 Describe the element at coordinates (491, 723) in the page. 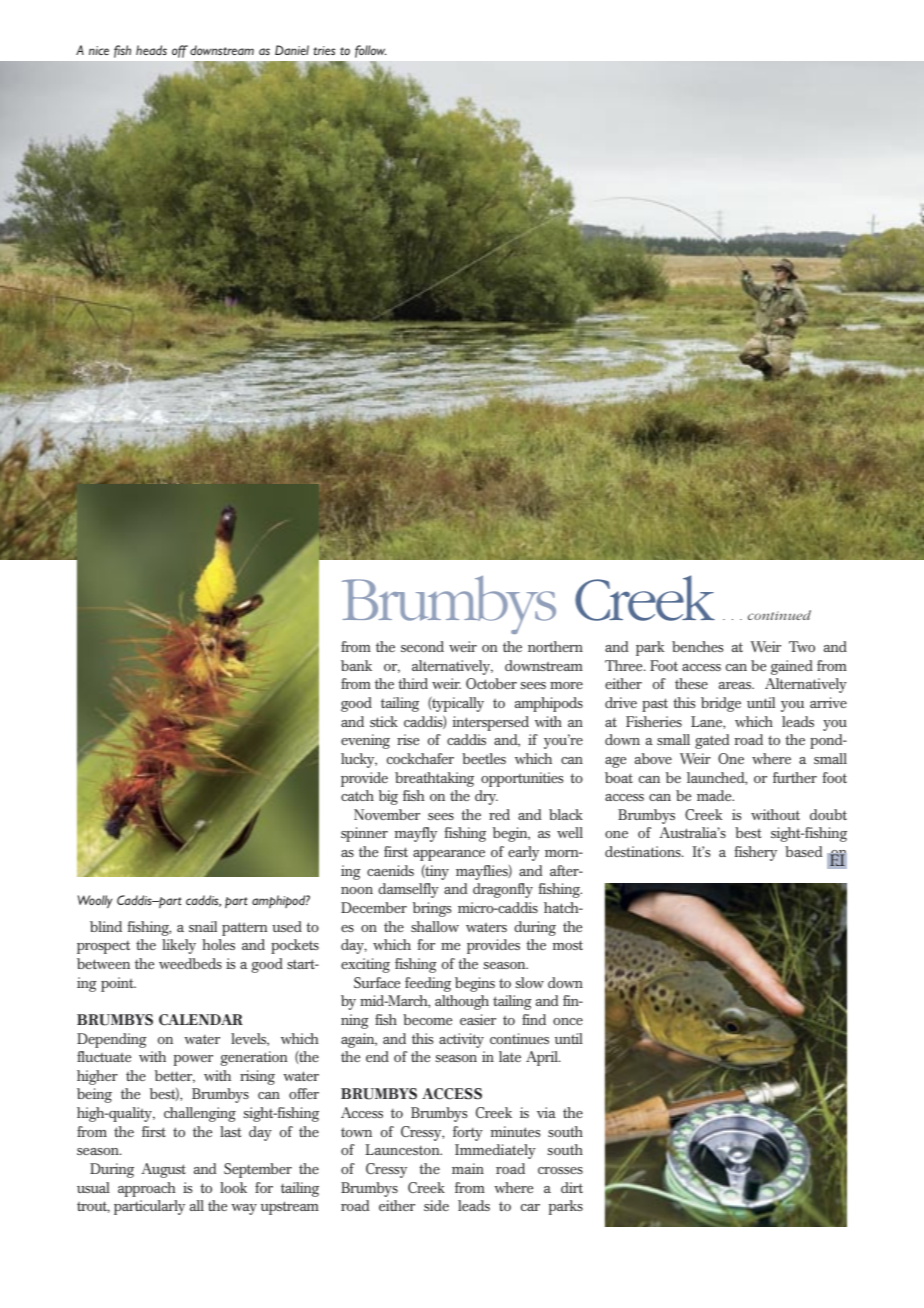

I see `interspersed` at that location.
